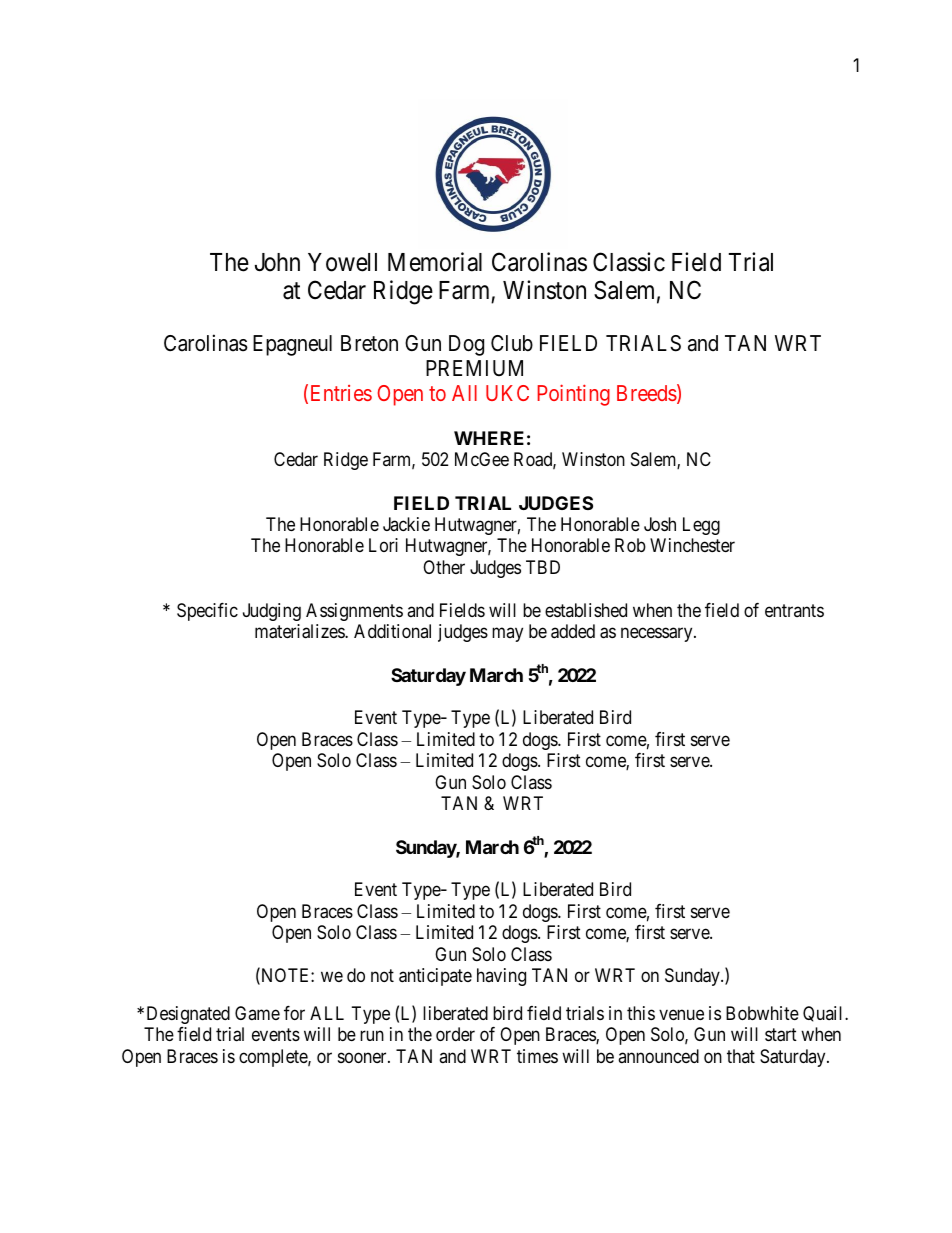 This screenshot has height=1233, width=952. I want to click on Memorial, so click(435, 262).
